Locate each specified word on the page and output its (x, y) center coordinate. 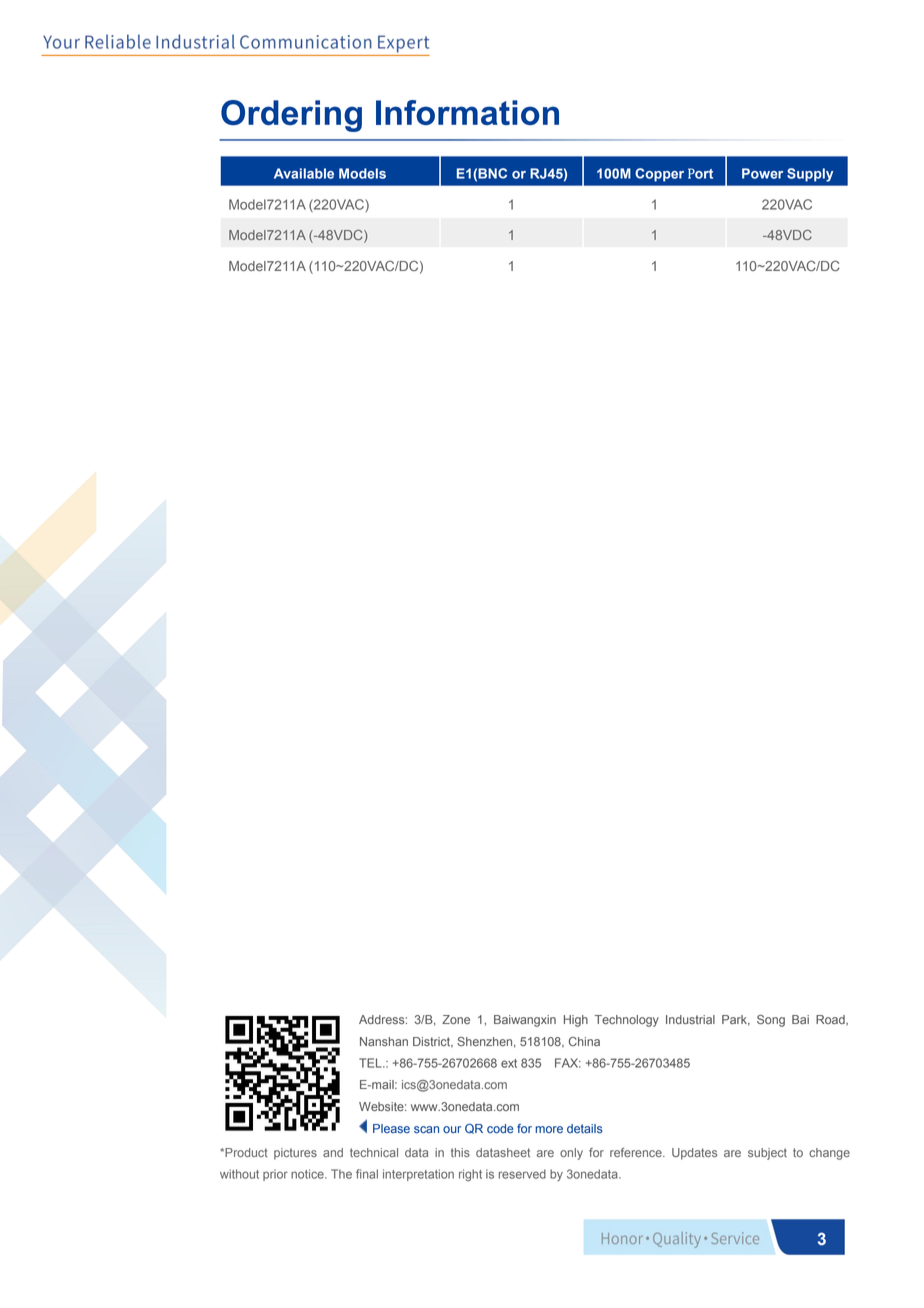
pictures (295, 1154)
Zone (456, 1019)
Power (762, 173)
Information (467, 112)
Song (771, 1021)
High (576, 1021)
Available (304, 173)
